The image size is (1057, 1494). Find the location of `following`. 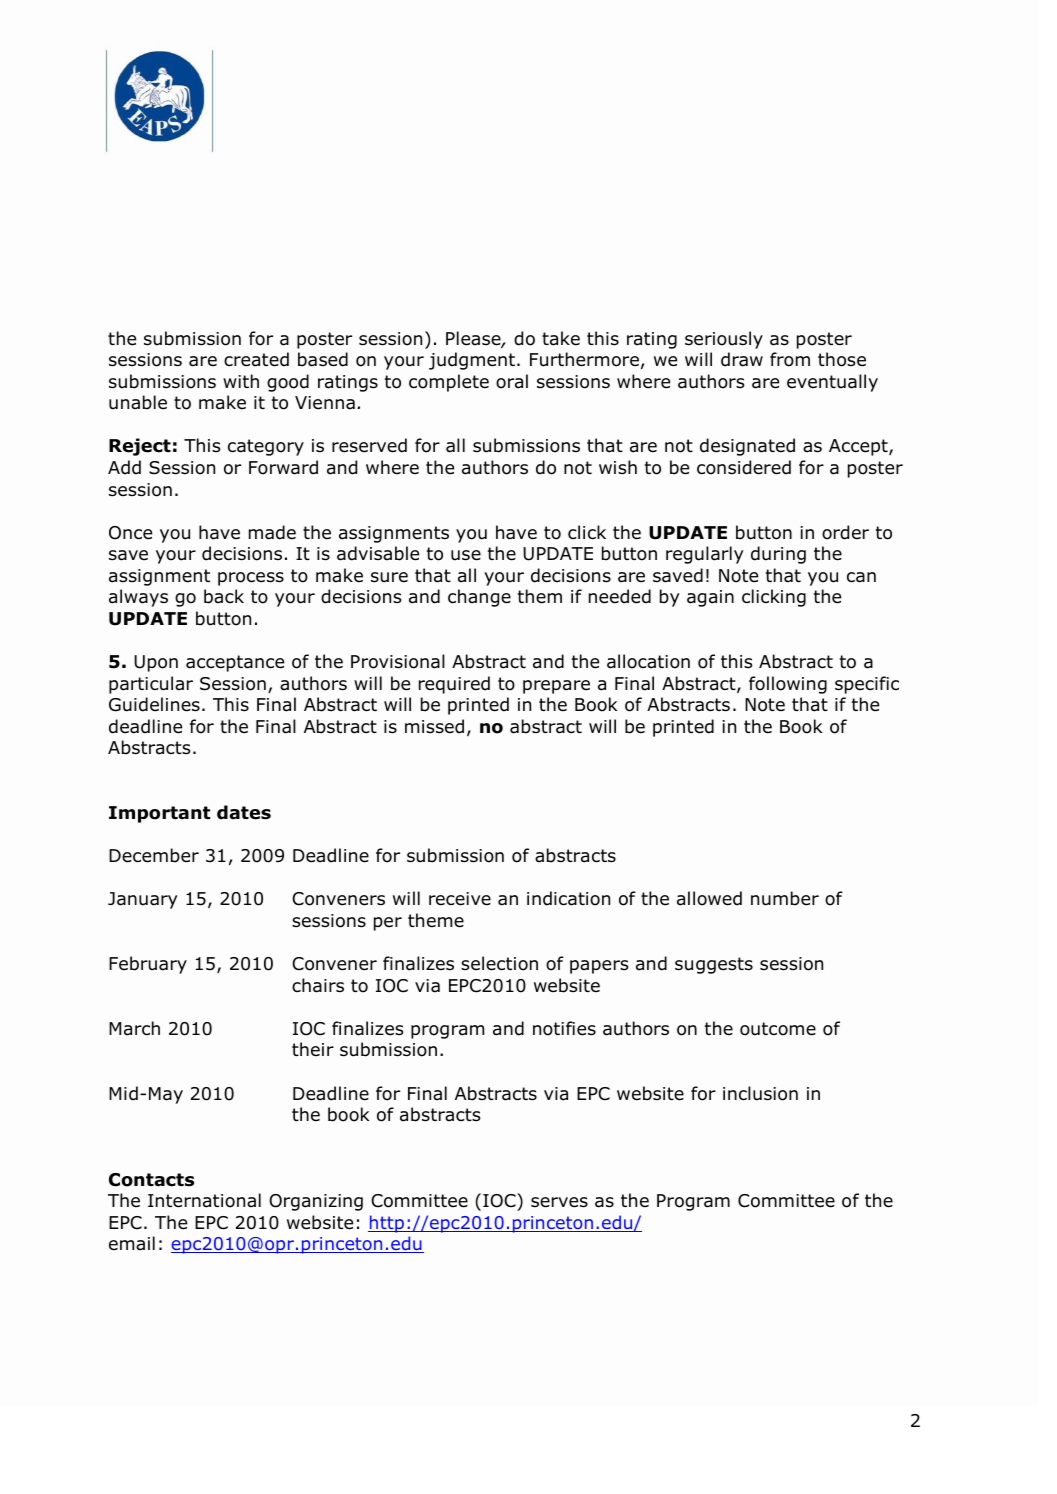

following is located at coordinates (788, 685).
